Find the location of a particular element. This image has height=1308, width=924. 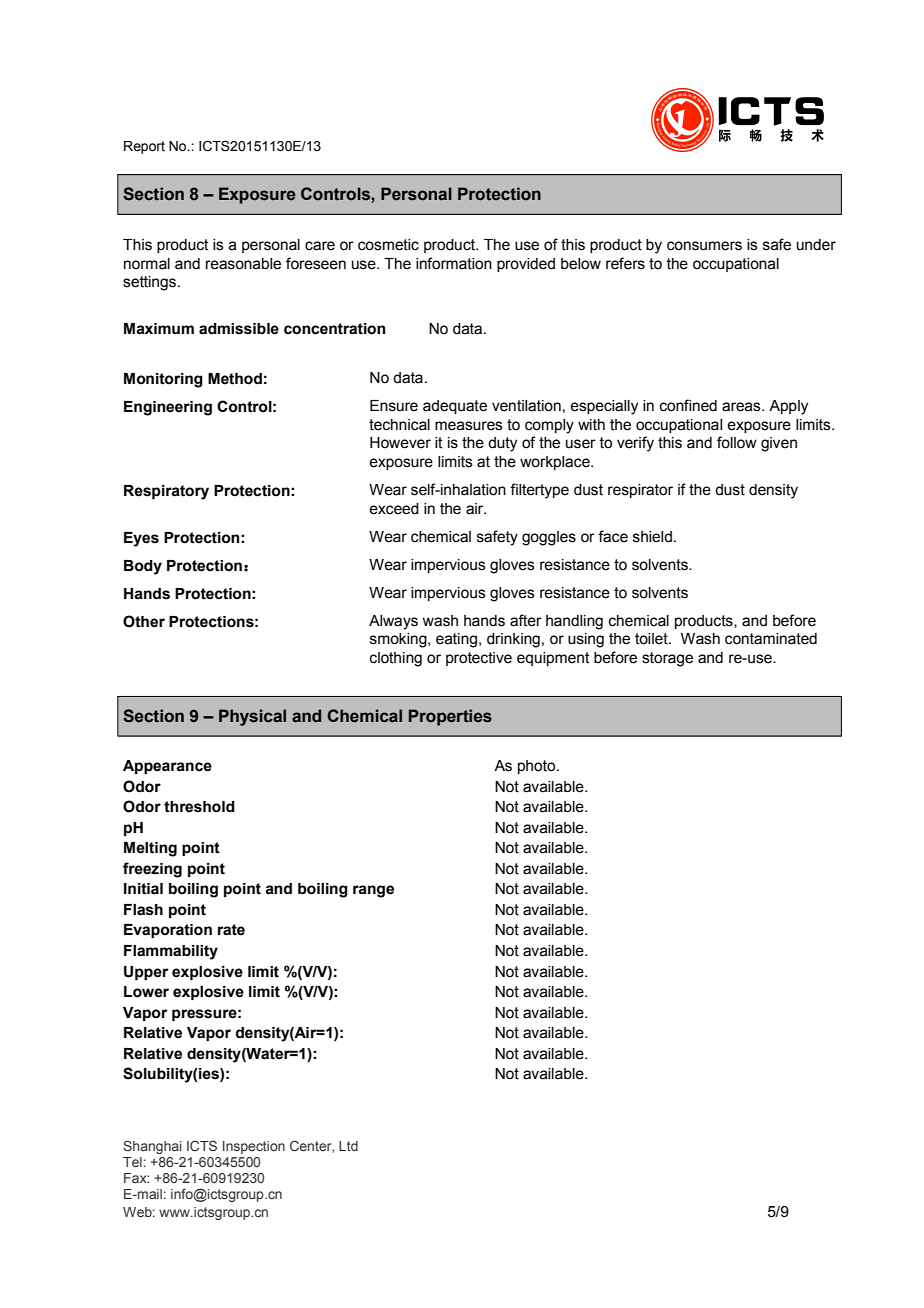

range is located at coordinates (373, 891).
